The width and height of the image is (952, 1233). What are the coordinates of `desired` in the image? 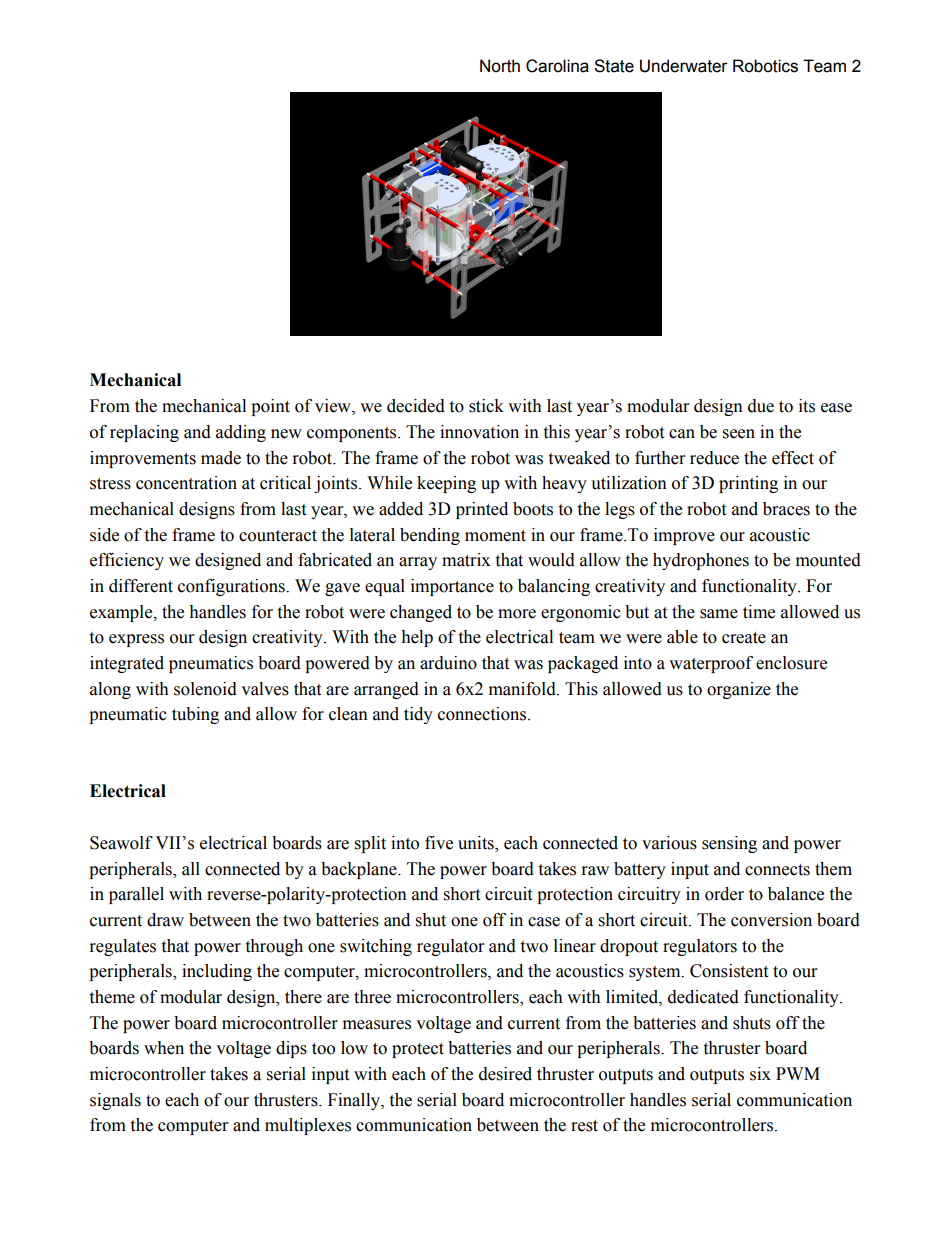 It's located at (505, 1074).
